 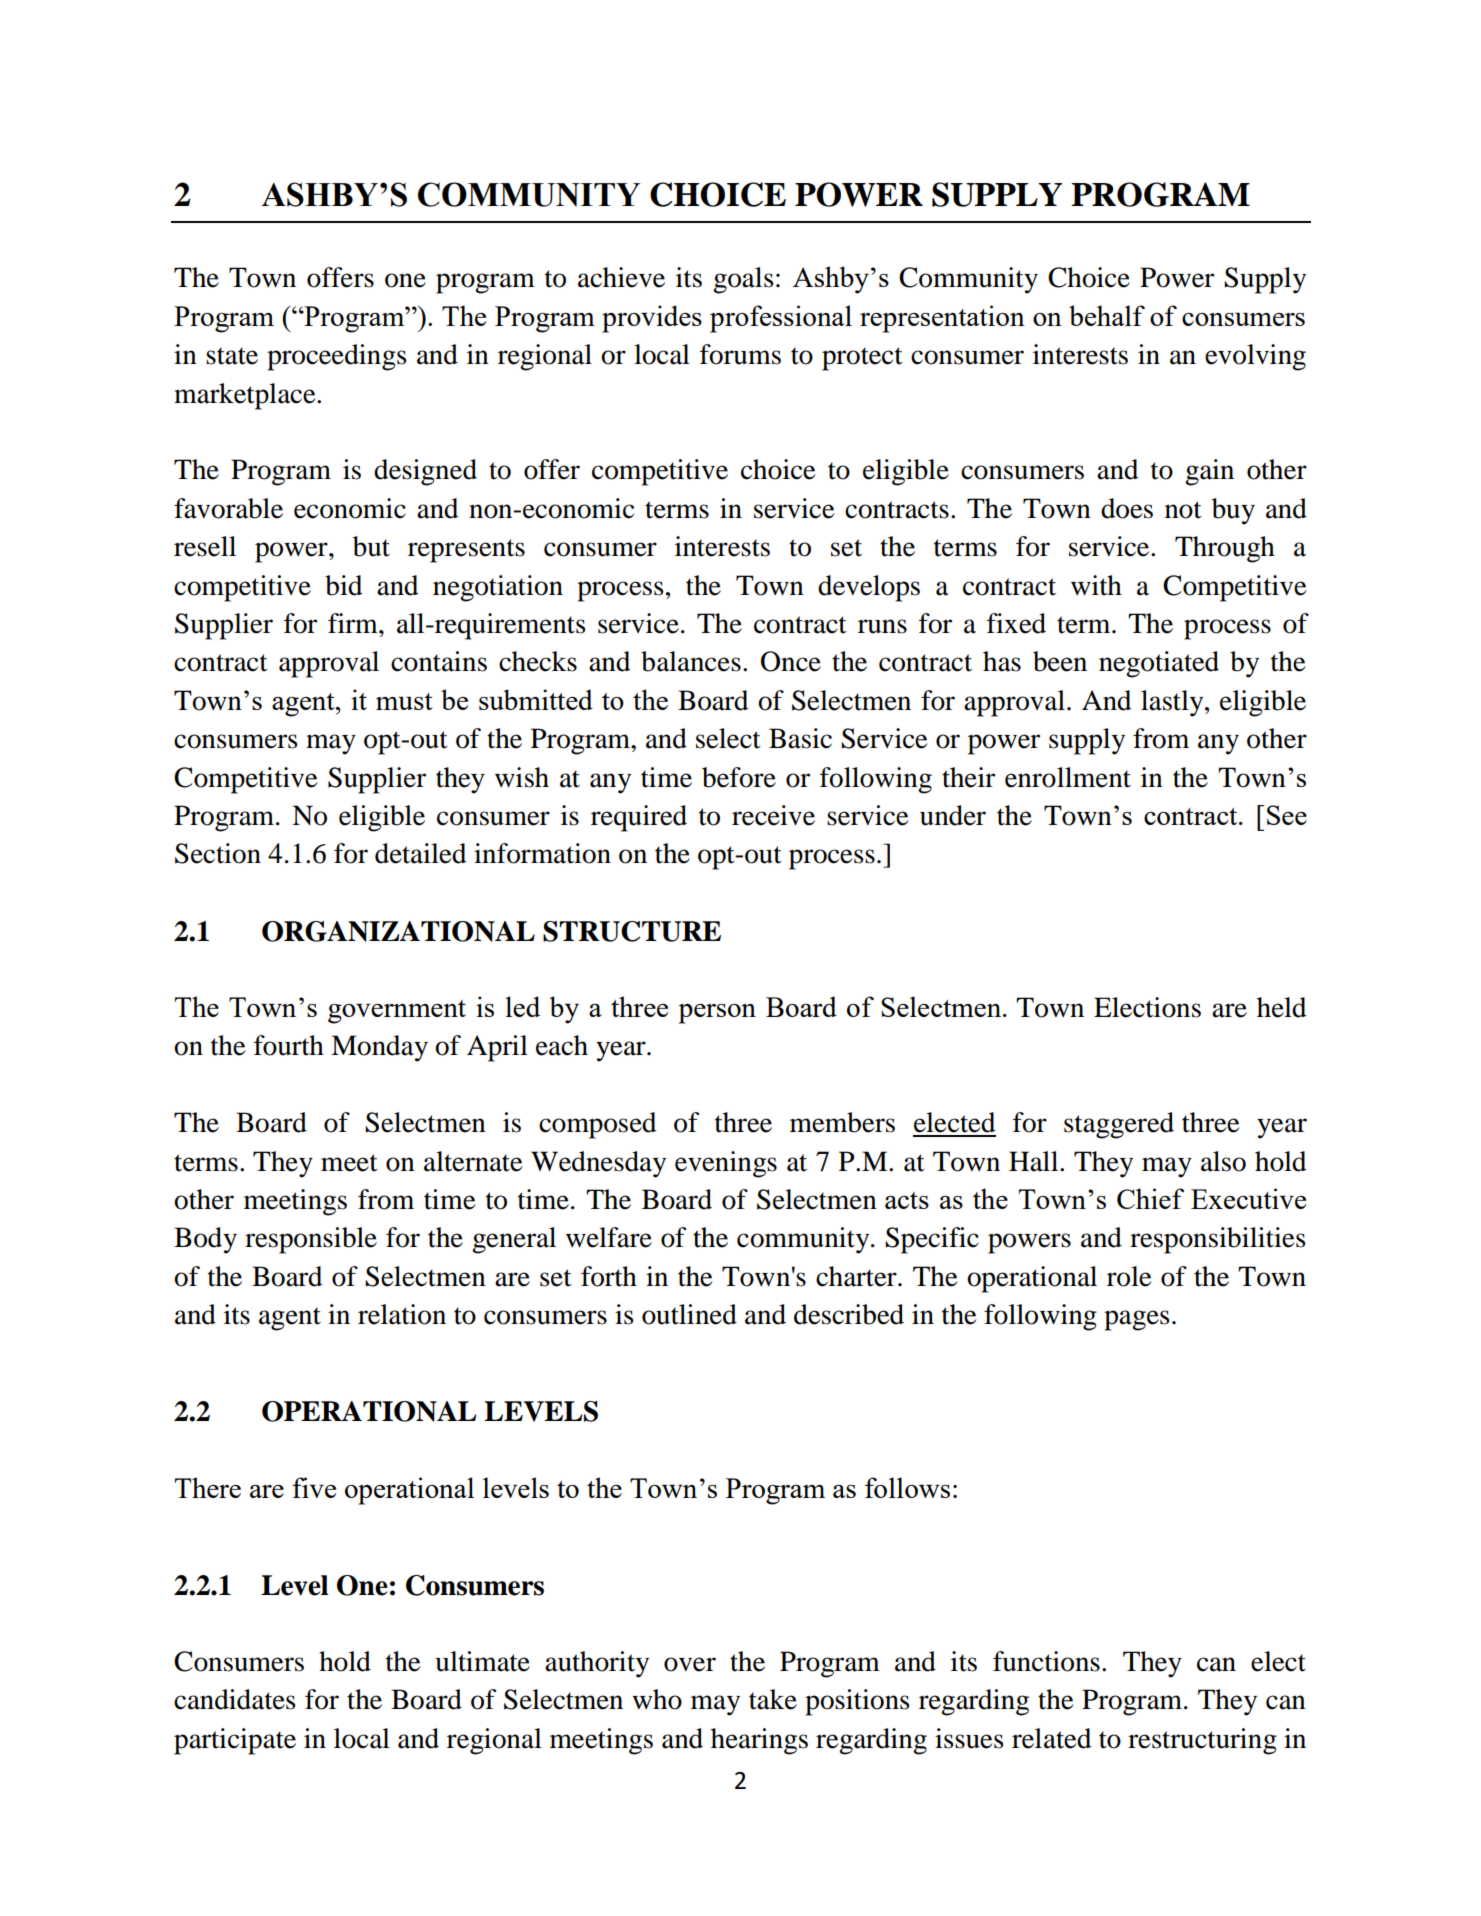 What do you see at coordinates (739, 777) in the screenshot?
I see `before` at bounding box center [739, 777].
